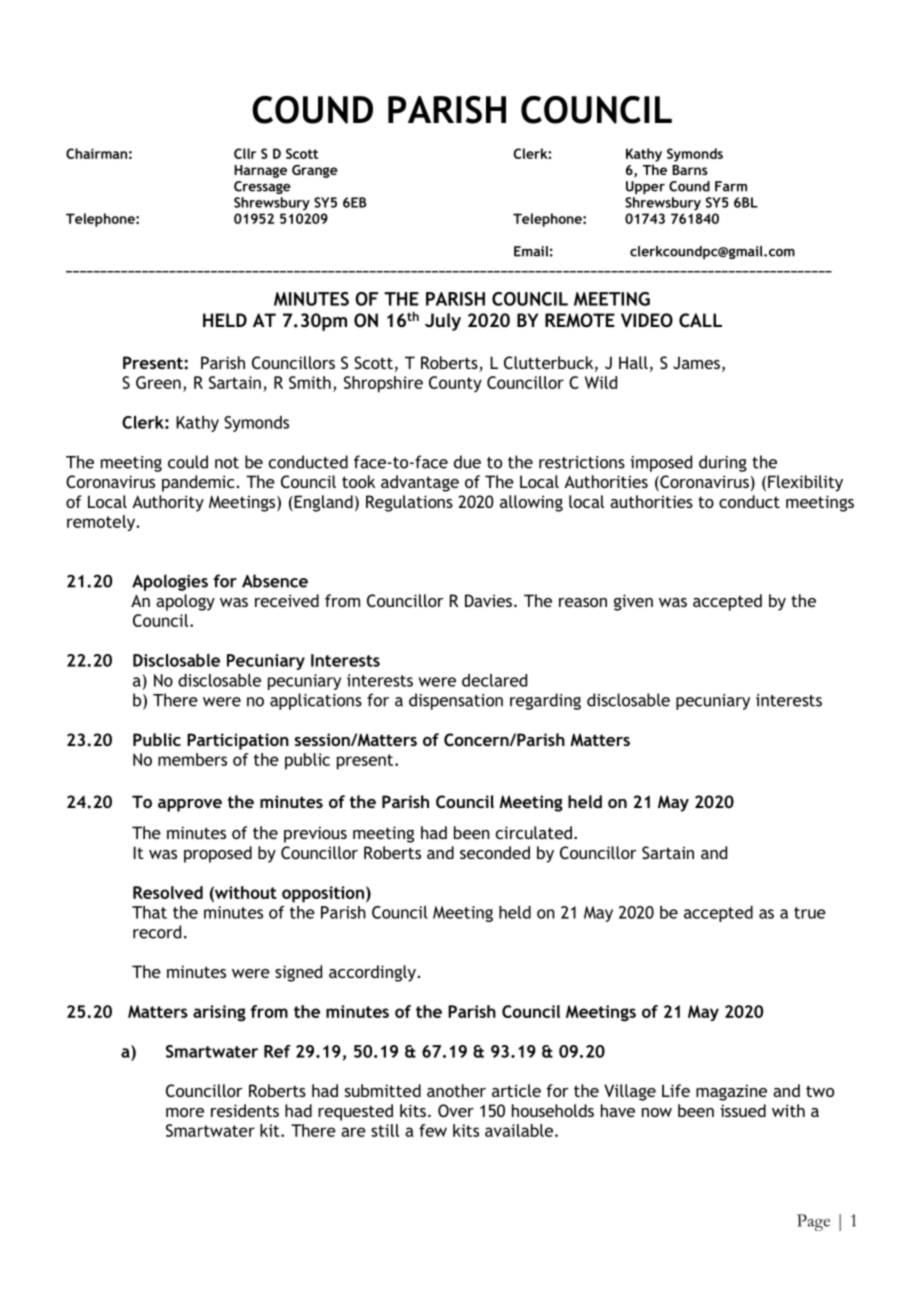 This screenshot has height=1308, width=924. I want to click on Farm, so click(731, 186).
